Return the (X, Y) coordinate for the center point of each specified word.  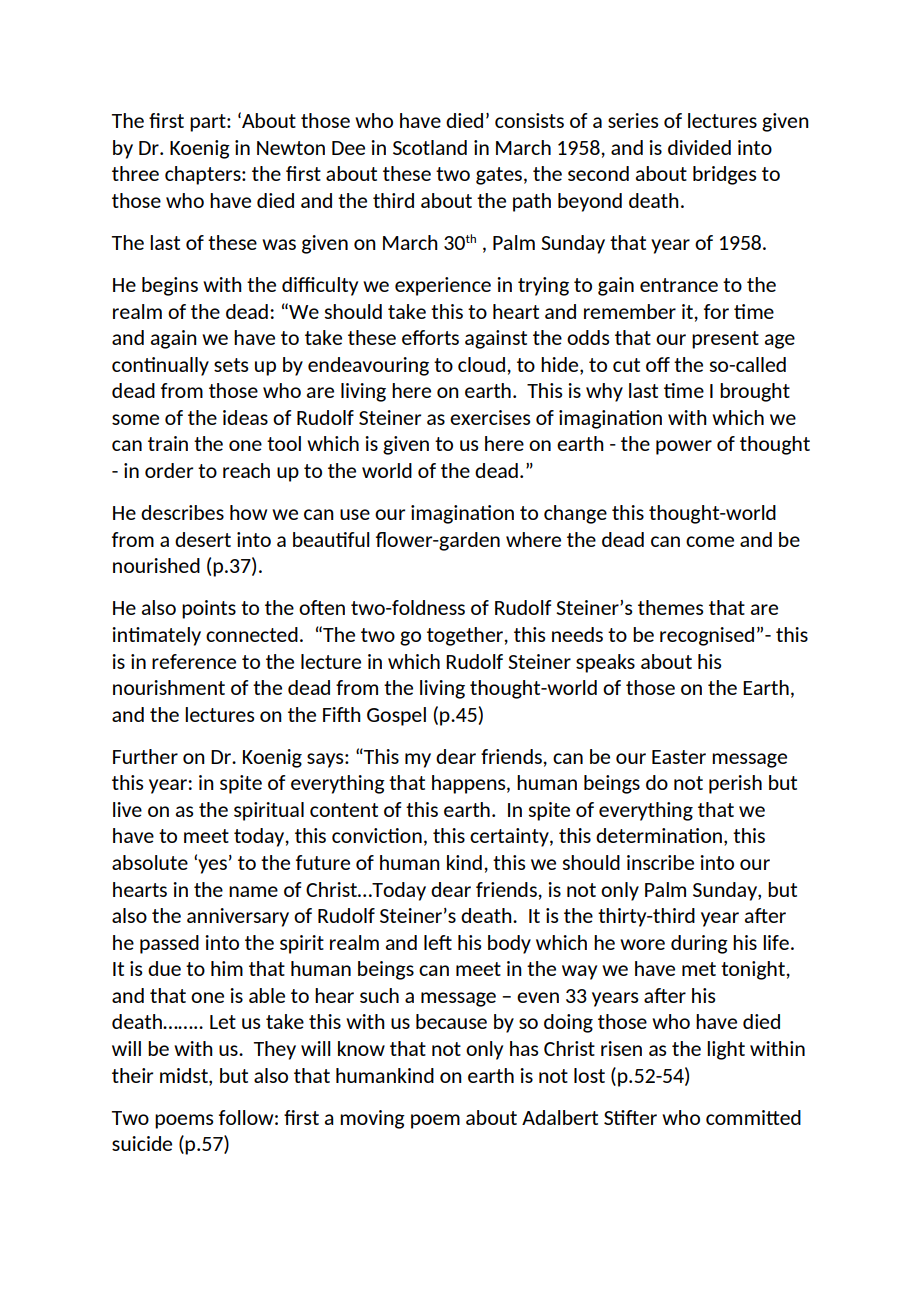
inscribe (660, 862)
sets (231, 365)
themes (670, 607)
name (253, 891)
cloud (481, 364)
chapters (204, 175)
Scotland (430, 147)
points (209, 609)
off (658, 364)
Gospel (396, 716)
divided (699, 147)
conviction (377, 835)
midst (185, 1075)
